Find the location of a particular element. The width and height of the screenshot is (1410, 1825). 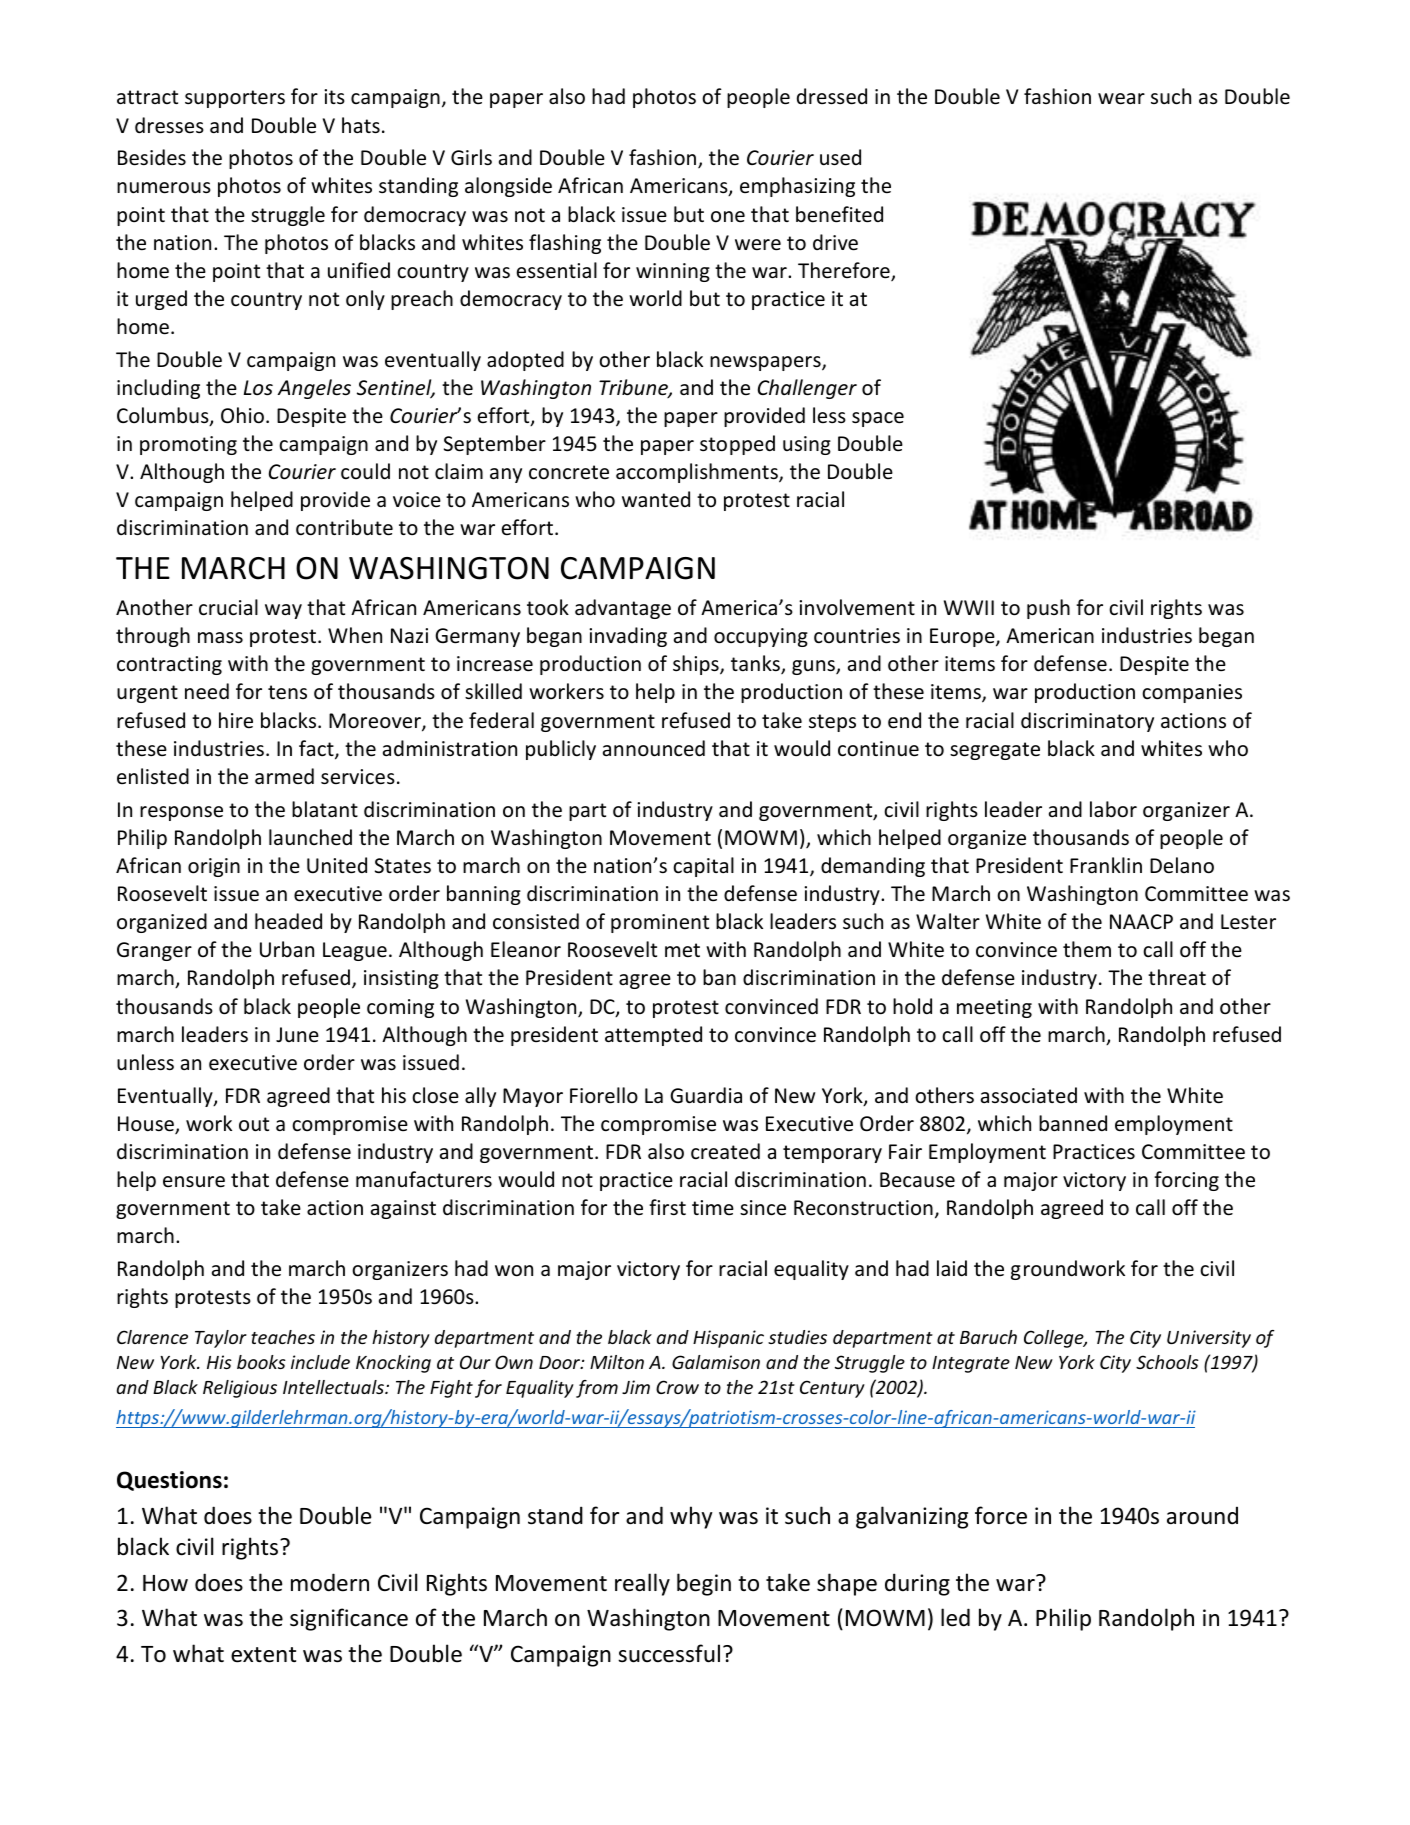

out is located at coordinates (254, 1124).
